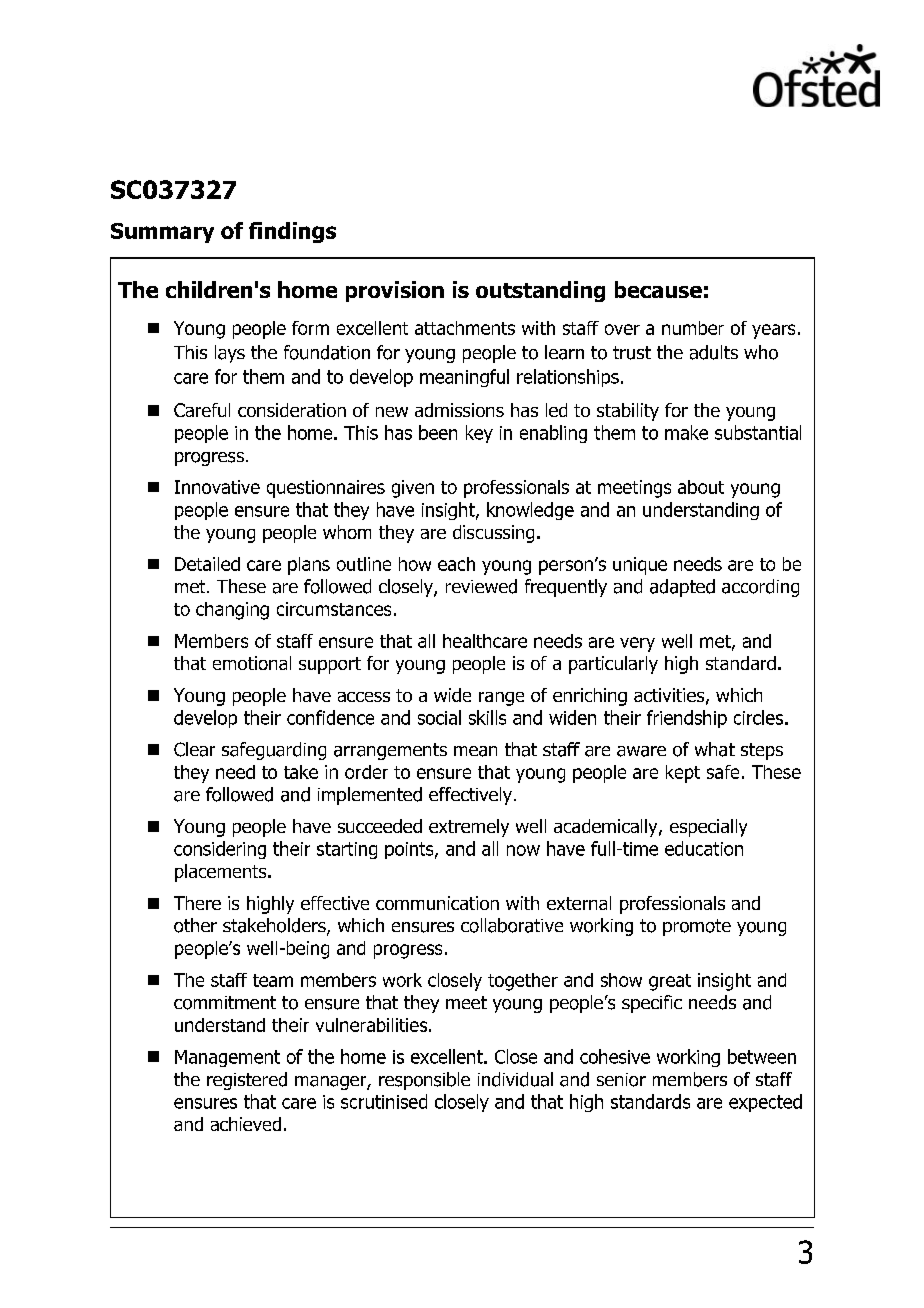 The width and height of the screenshot is (924, 1308). What do you see at coordinates (658, 289) in the screenshot?
I see `because` at bounding box center [658, 289].
